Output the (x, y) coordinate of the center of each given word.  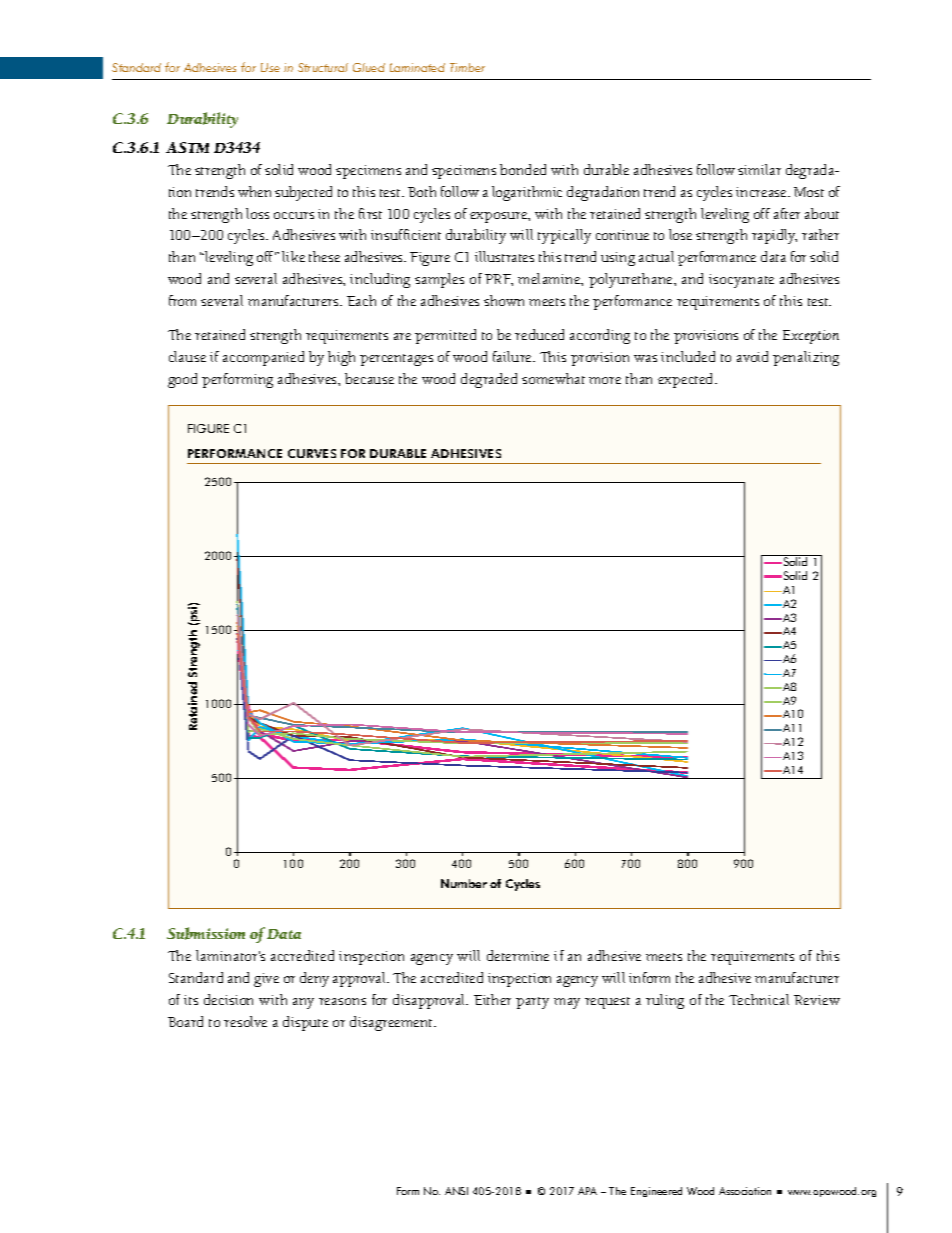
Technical (759, 999)
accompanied (263, 358)
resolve (245, 1021)
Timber (467, 67)
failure (513, 356)
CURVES (312, 453)
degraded (489, 380)
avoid (752, 356)
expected (687, 380)
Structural (323, 67)
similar (759, 169)
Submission (206, 933)
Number (464, 883)
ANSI (456, 1191)
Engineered (656, 1192)
